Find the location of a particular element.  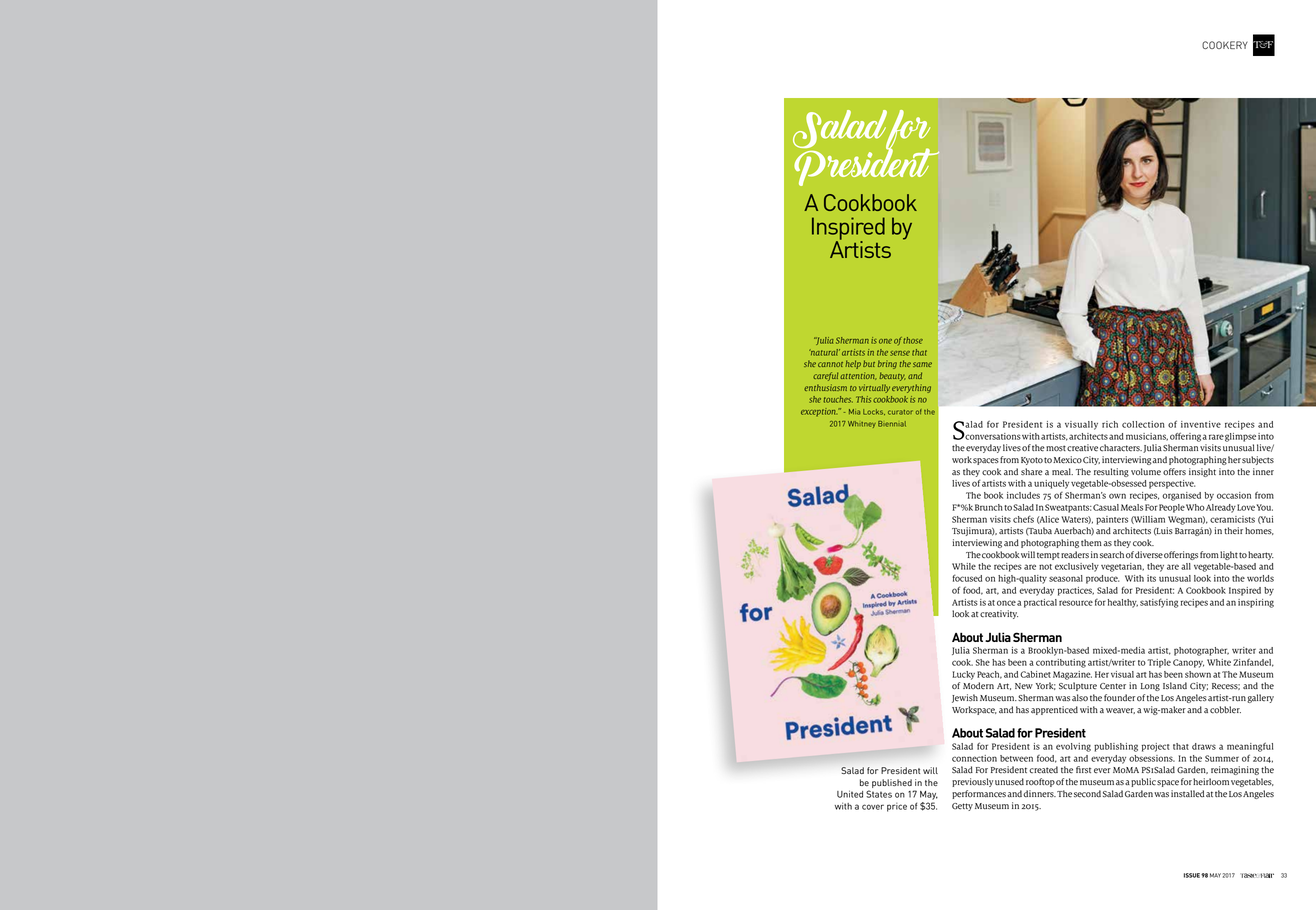

focused is located at coordinates (967, 578).
